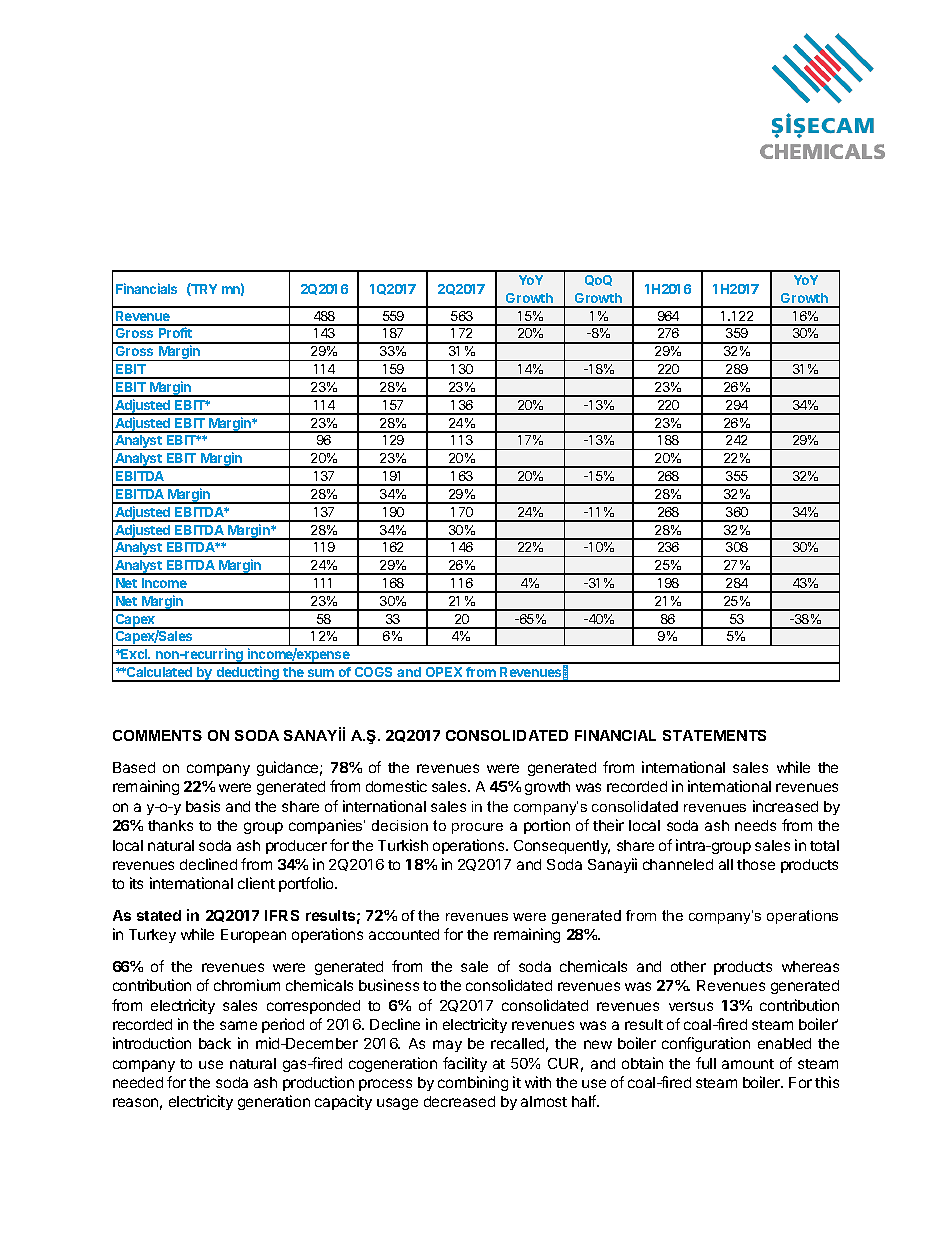 This screenshot has width=952, height=1233. I want to click on combining, so click(473, 1083).
